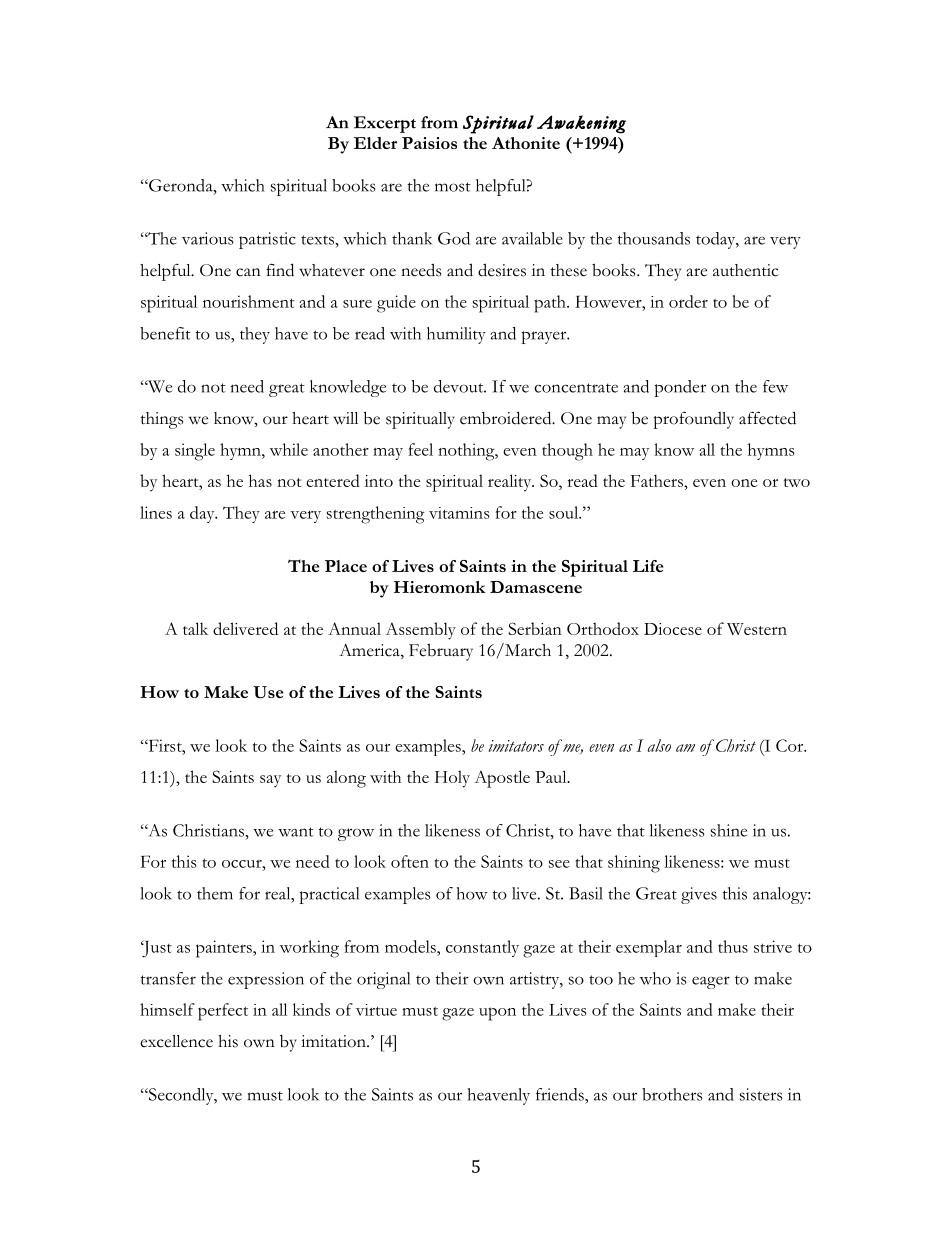 The image size is (952, 1233). I want to click on also, so click(659, 745).
